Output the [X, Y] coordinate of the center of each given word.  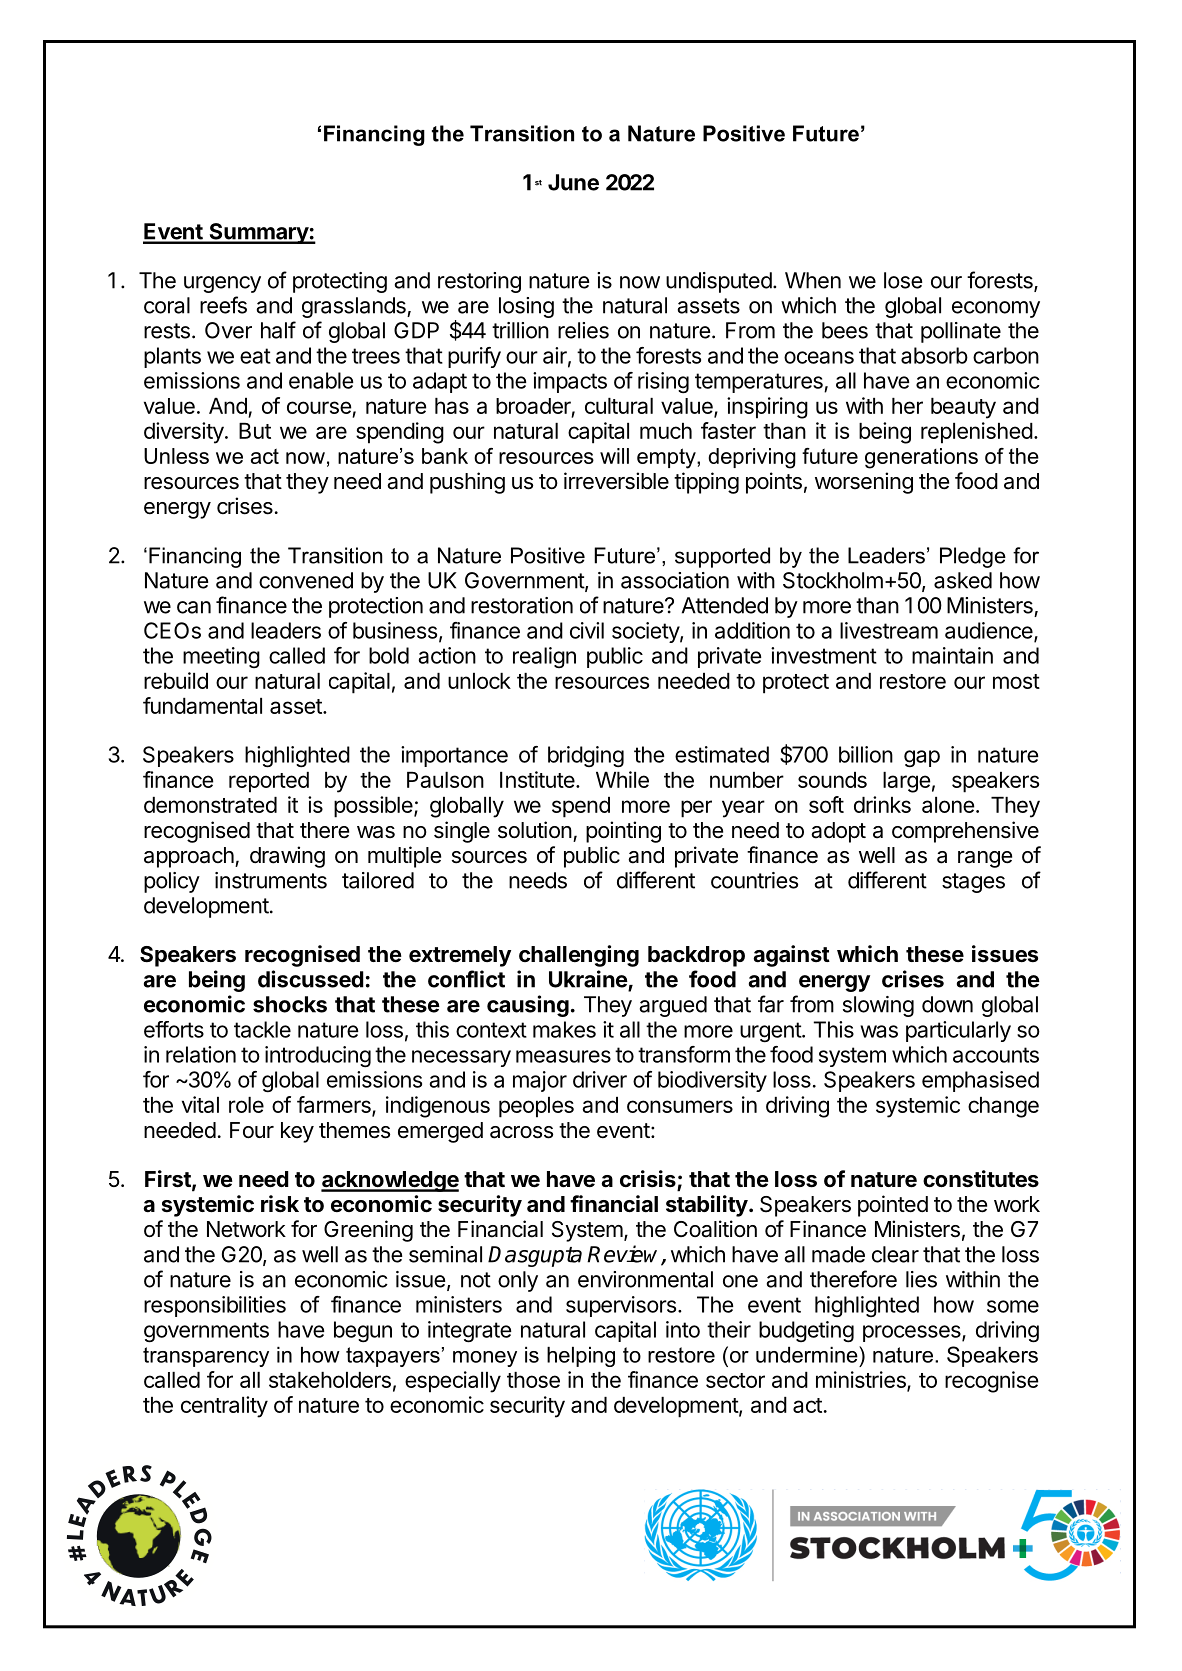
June [573, 182]
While [622, 779]
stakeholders [330, 1380]
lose [903, 280]
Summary [258, 233]
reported [269, 782]
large [906, 782]
